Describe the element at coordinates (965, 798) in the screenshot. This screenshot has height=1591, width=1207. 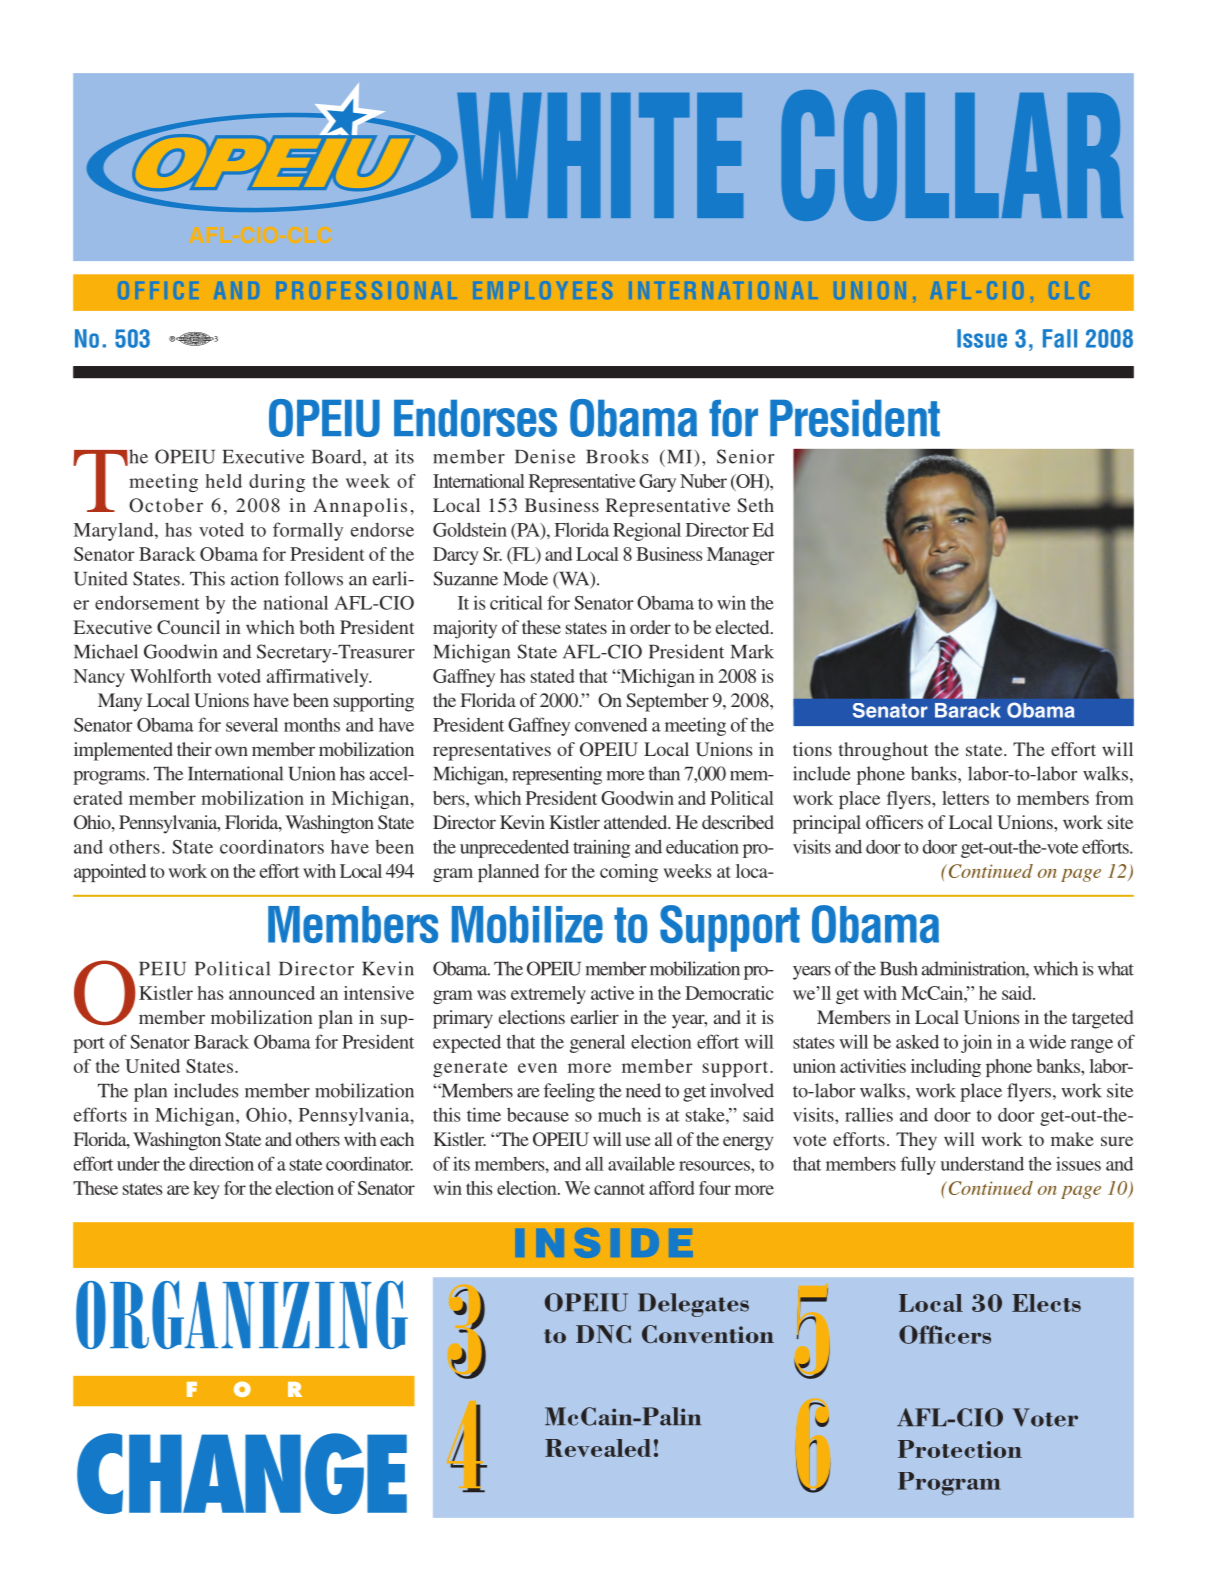
I see `letters` at that location.
